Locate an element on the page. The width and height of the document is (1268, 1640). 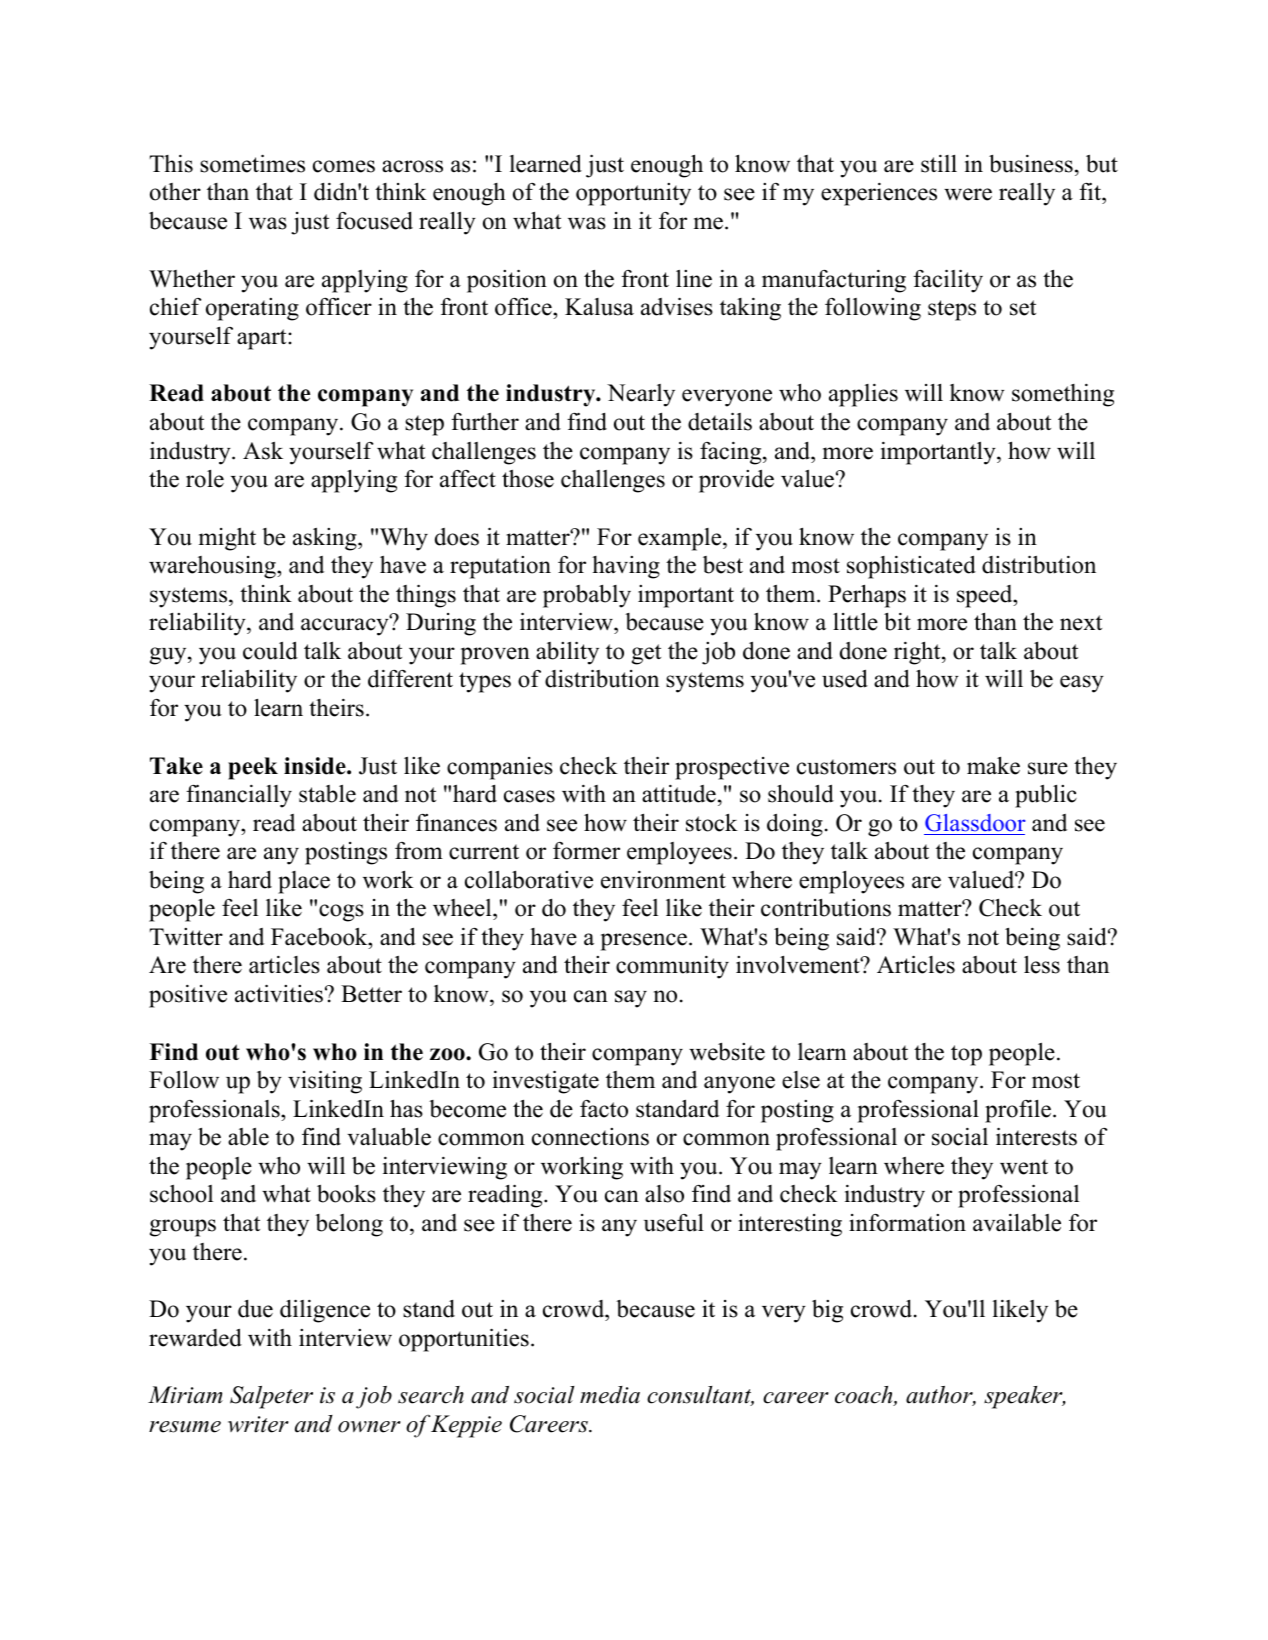
were is located at coordinates (968, 194).
